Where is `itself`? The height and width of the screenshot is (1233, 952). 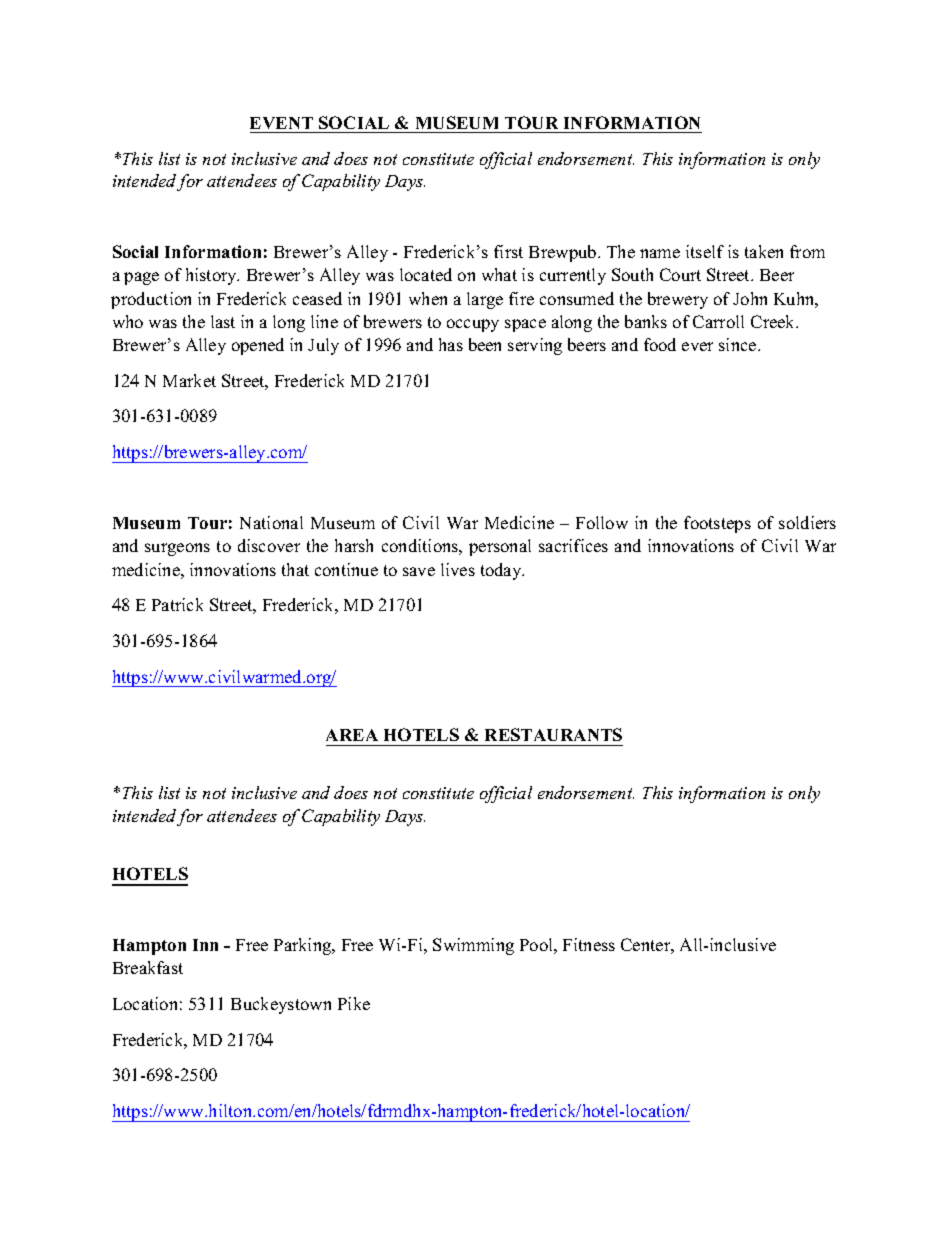
itself is located at coordinates (705, 251).
